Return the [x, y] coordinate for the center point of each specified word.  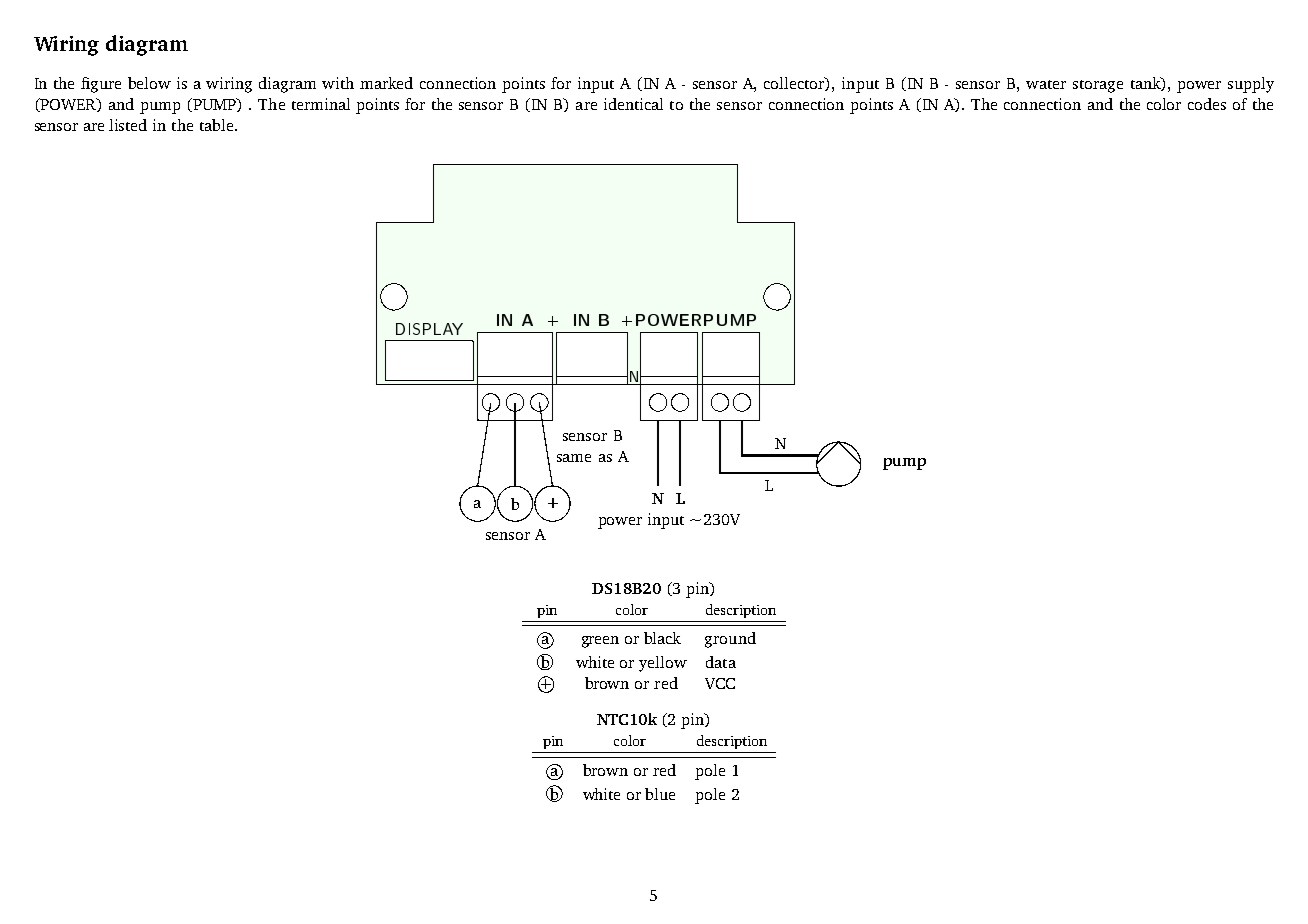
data [721, 662]
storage [1098, 86]
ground [730, 640]
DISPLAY [429, 329]
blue [660, 794]
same [574, 458]
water [1046, 84]
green [600, 642]
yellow [663, 664]
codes [1207, 104]
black [662, 638]
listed [128, 125]
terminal [321, 104]
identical [633, 104]
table [216, 125]
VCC [720, 683]
